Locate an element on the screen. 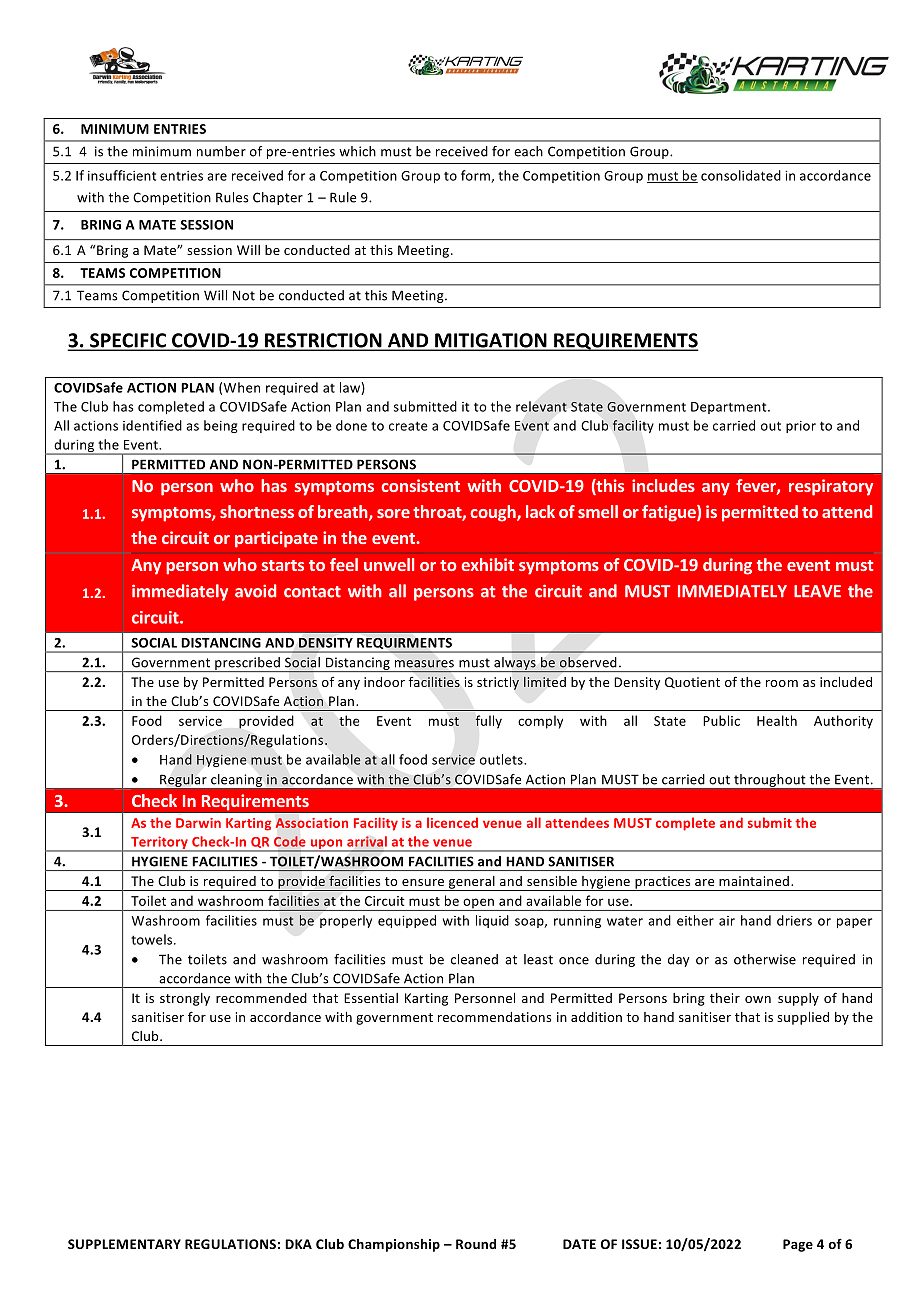 The image size is (924, 1308). maintained is located at coordinates (755, 881).
